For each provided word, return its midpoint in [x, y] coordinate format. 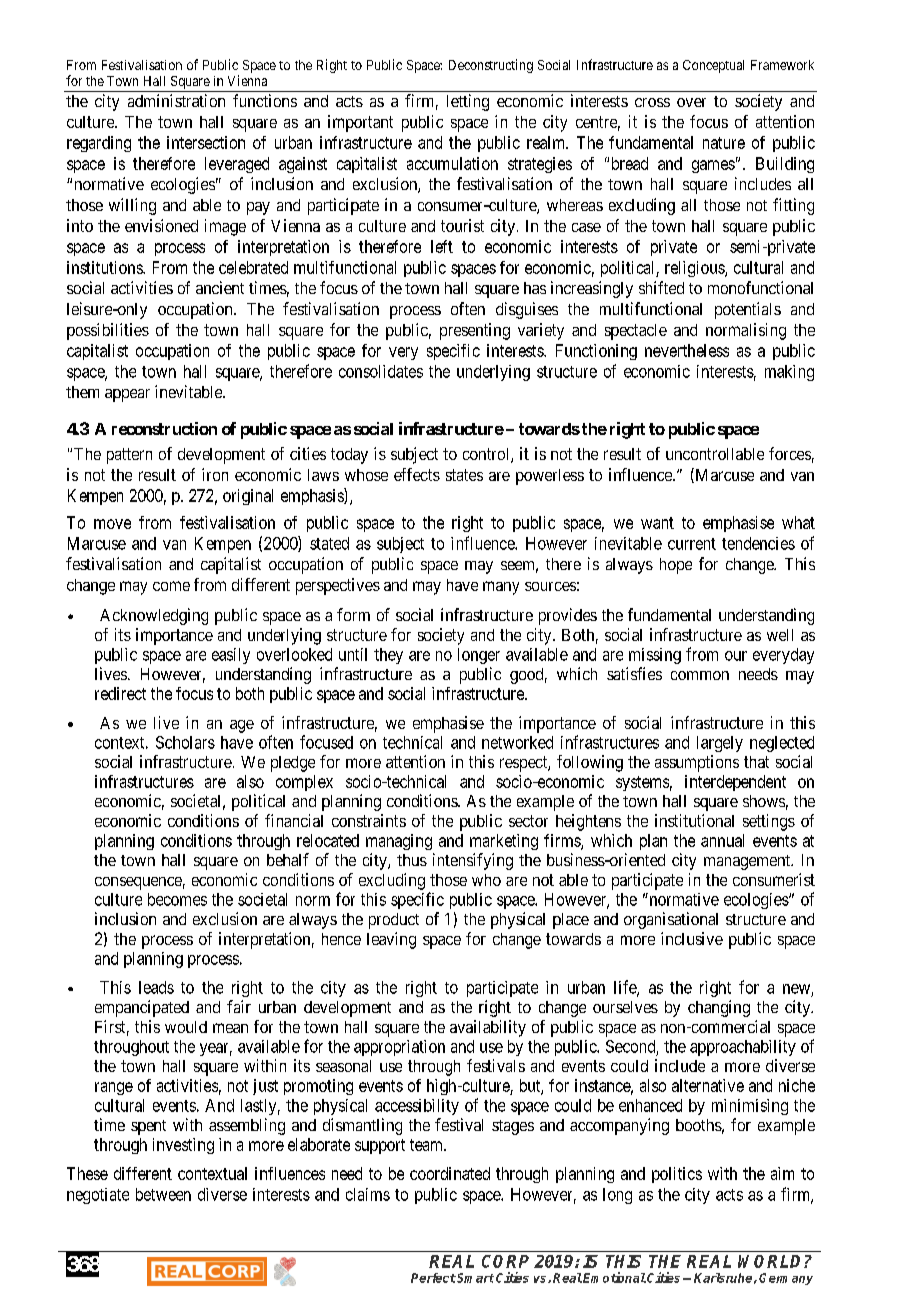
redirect [120, 693]
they [388, 656]
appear [127, 395]
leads [156, 987]
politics [677, 1175]
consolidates [381, 371]
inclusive [692, 938]
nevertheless [687, 350]
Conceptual [713, 66]
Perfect [433, 1278]
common [700, 675]
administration [176, 100]
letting [468, 102]
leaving [391, 940]
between [163, 1194]
